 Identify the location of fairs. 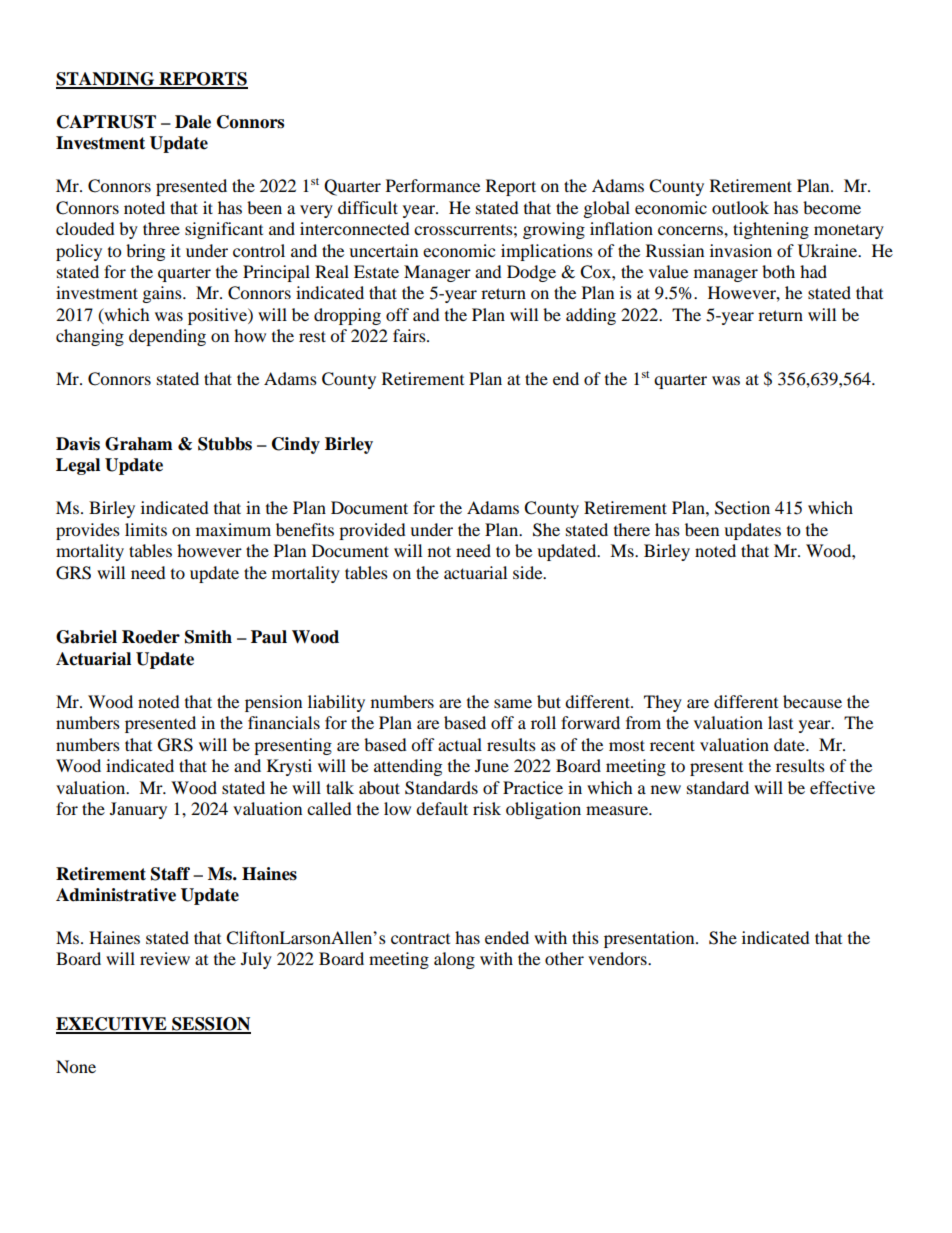
(410, 335).
